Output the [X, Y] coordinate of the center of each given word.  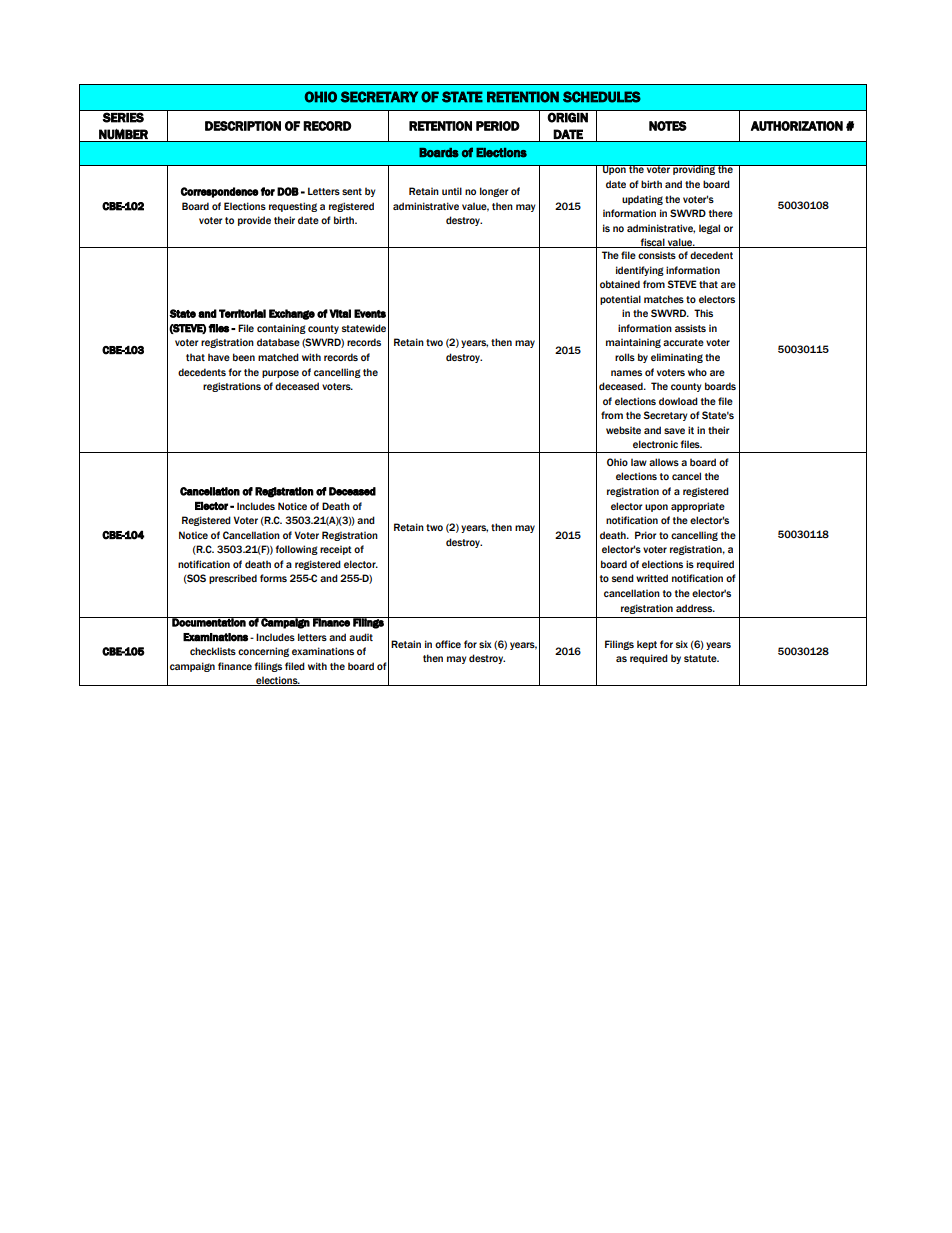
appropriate [698, 507]
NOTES [668, 126]
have [219, 357]
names [626, 373]
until [452, 191]
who [697, 372]
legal [709, 229]
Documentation [209, 622]
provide [254, 221]
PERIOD [498, 126]
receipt [336, 550]
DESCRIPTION [243, 126]
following [297, 550]
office [448, 644]
